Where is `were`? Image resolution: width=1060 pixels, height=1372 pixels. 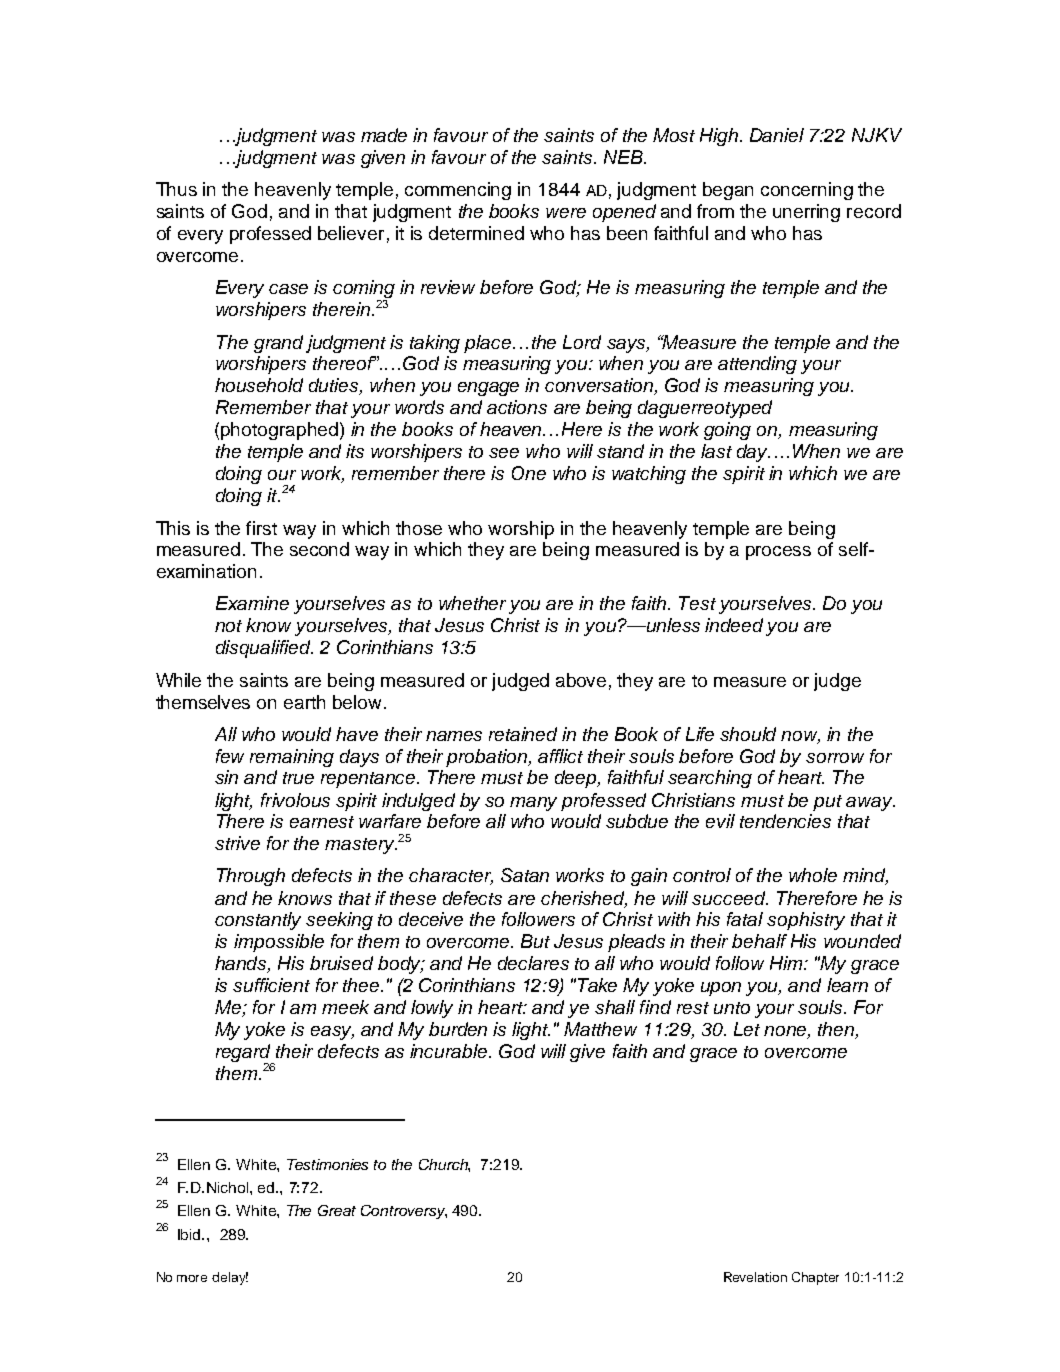 were is located at coordinates (566, 213).
